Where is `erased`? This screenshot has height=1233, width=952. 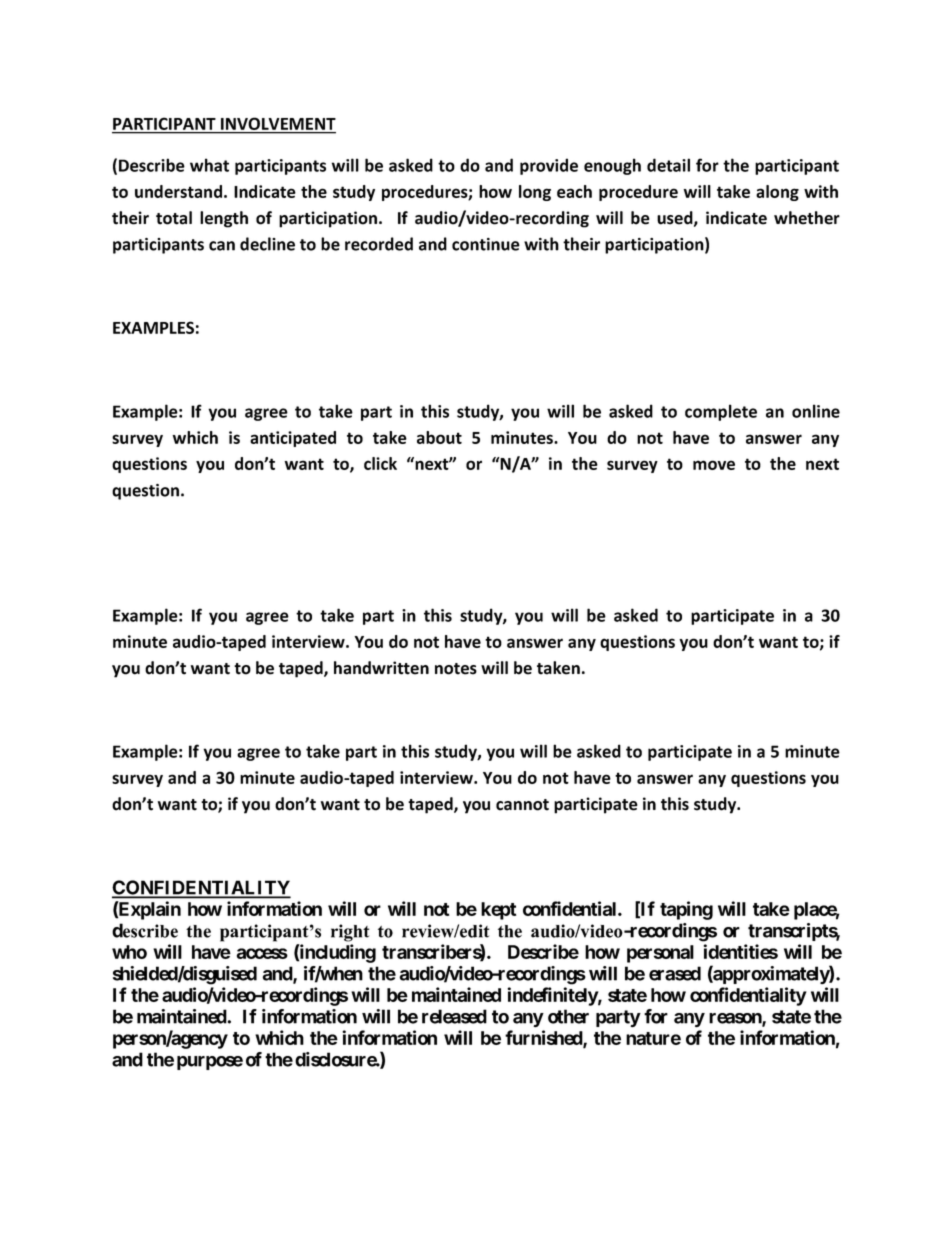 erased is located at coordinates (675, 973).
